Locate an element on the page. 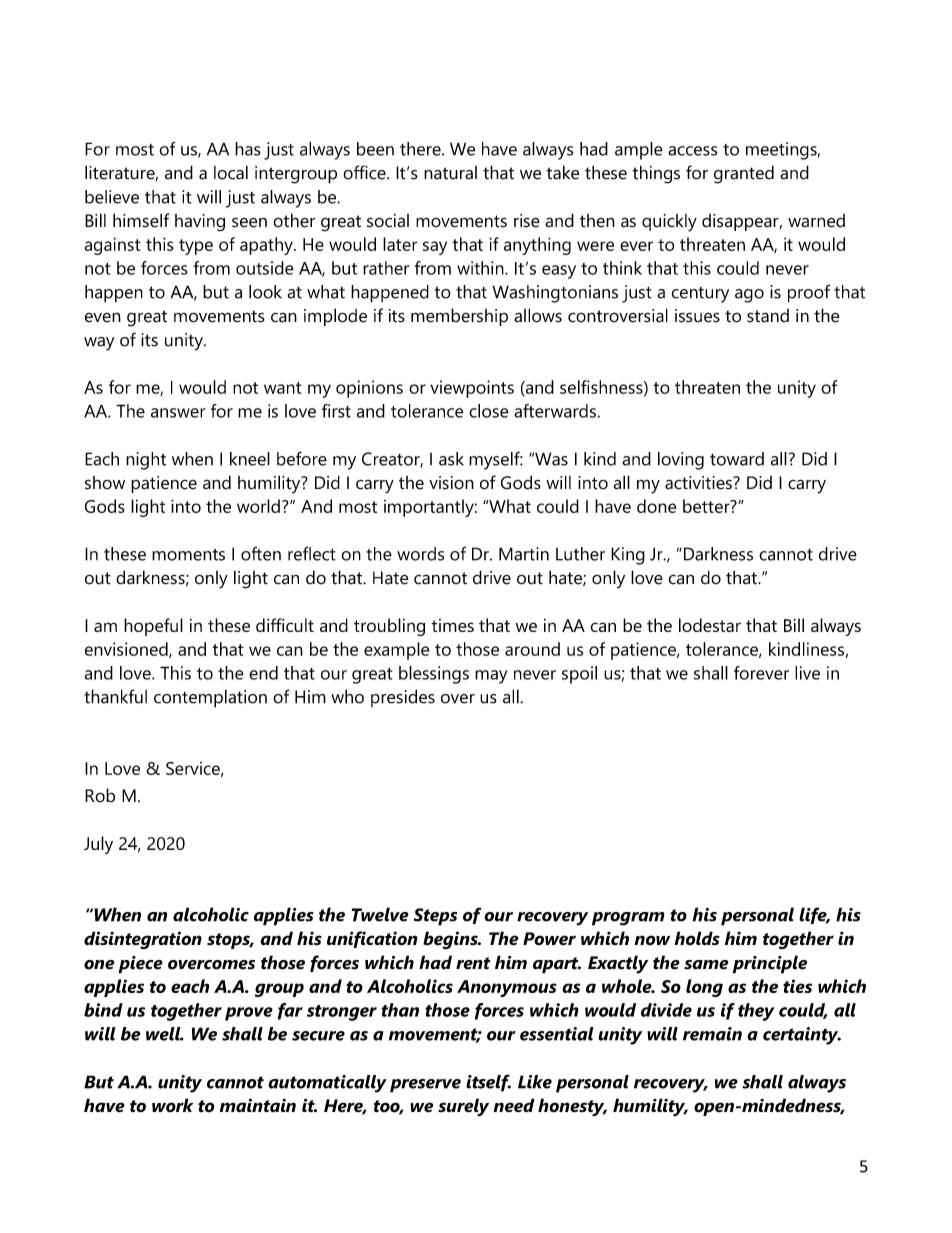 The image size is (952, 1233). answer is located at coordinates (178, 413).
